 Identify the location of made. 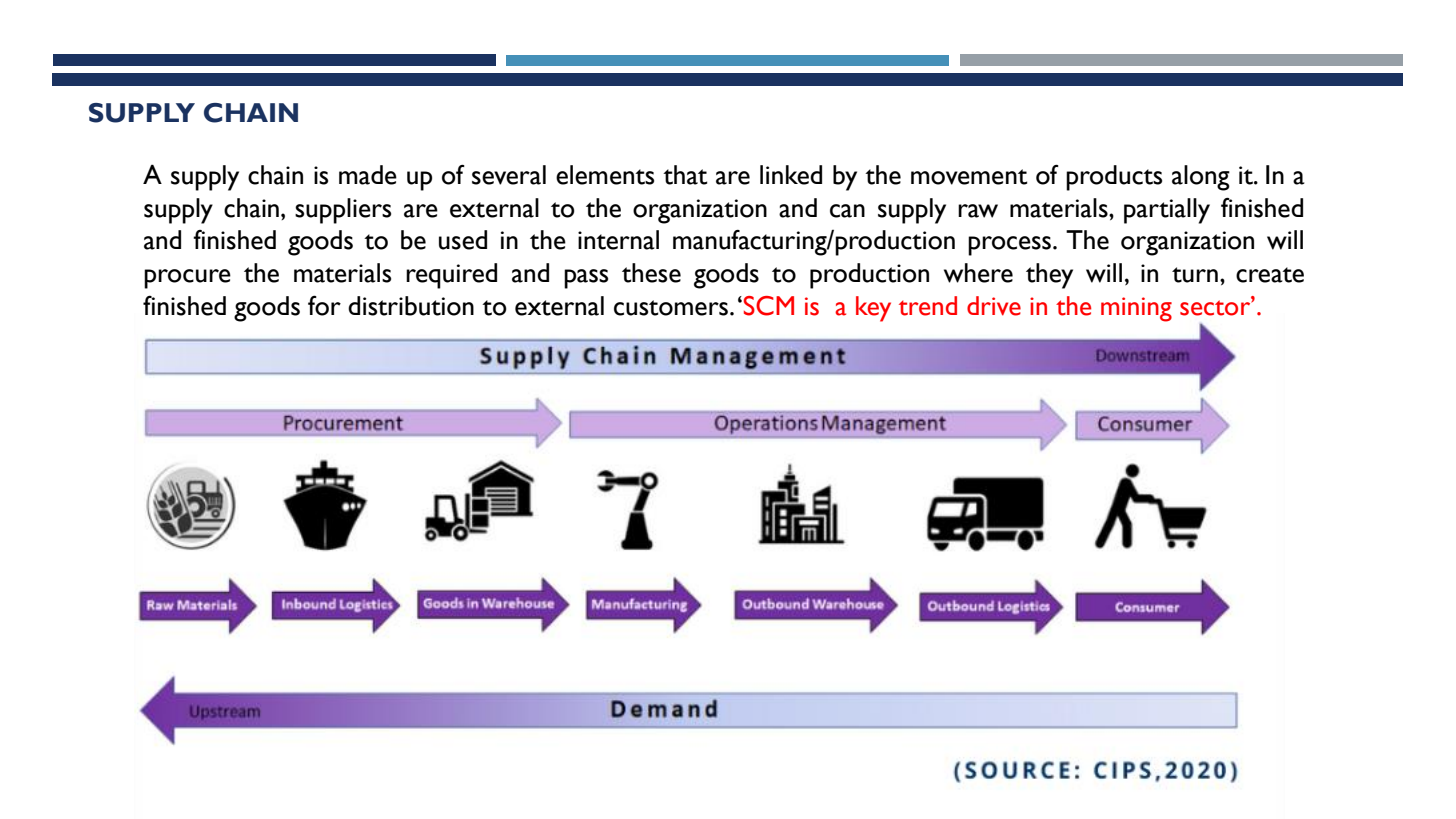
(368, 175).
